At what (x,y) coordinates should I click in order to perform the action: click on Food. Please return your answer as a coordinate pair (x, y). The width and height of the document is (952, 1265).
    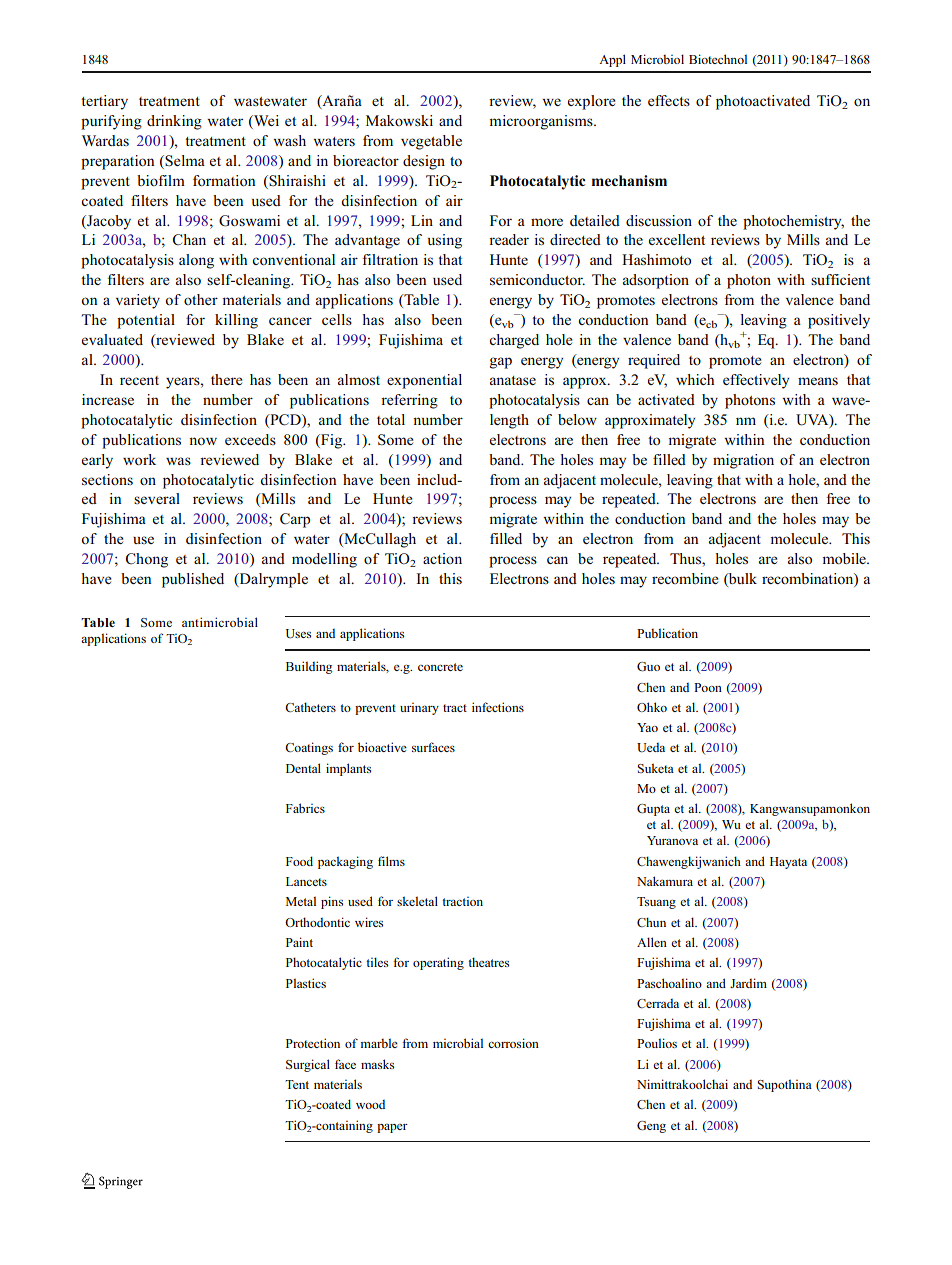
    Looking at the image, I should click on (299, 861).
